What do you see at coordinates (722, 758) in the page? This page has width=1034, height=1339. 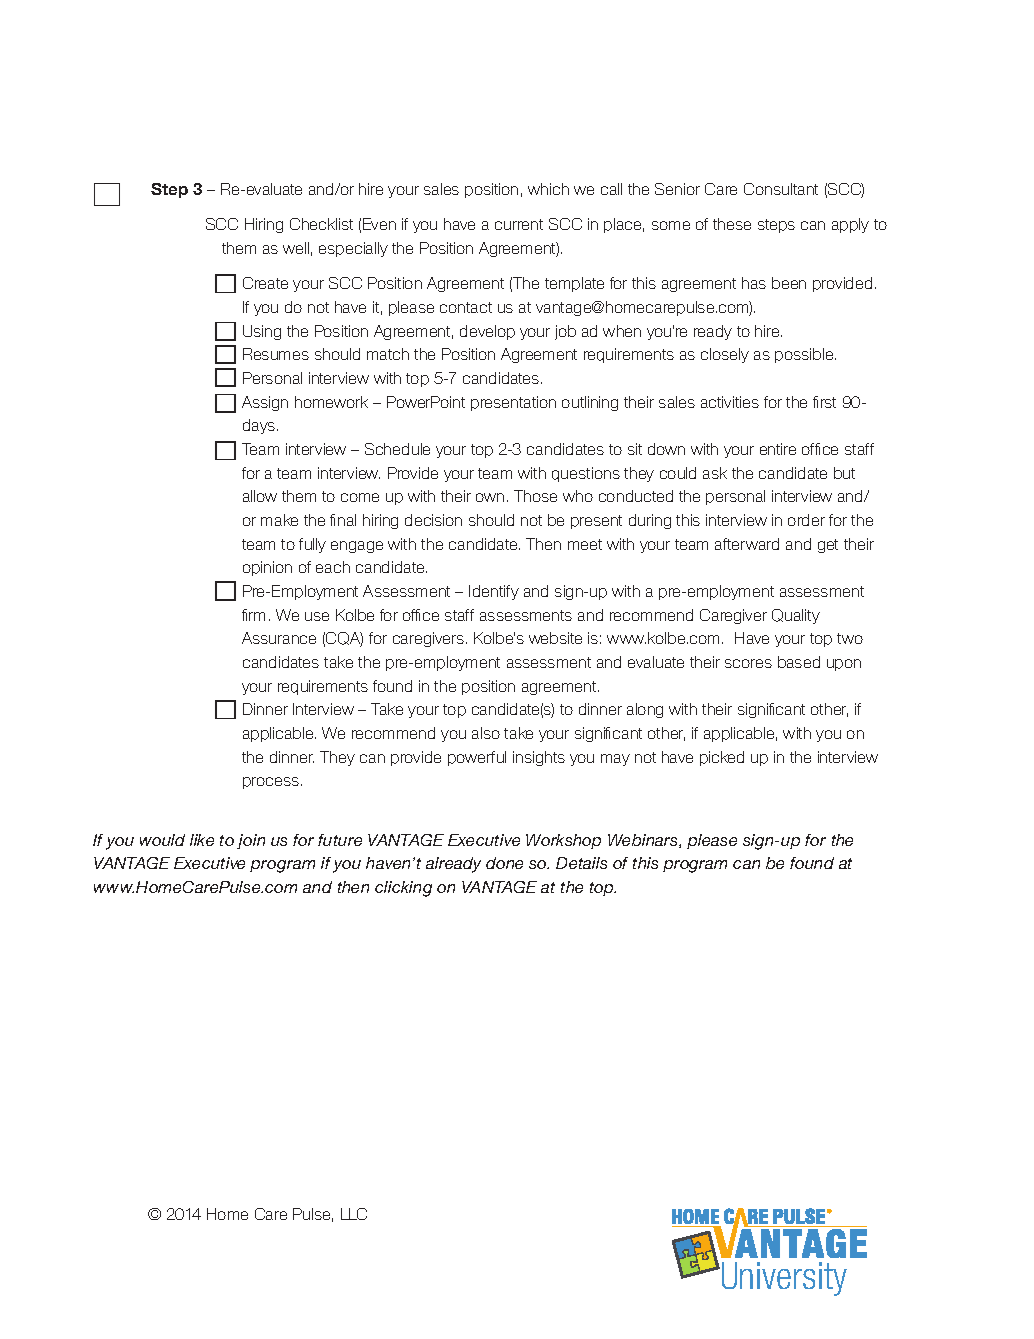 I see `picked` at bounding box center [722, 758].
